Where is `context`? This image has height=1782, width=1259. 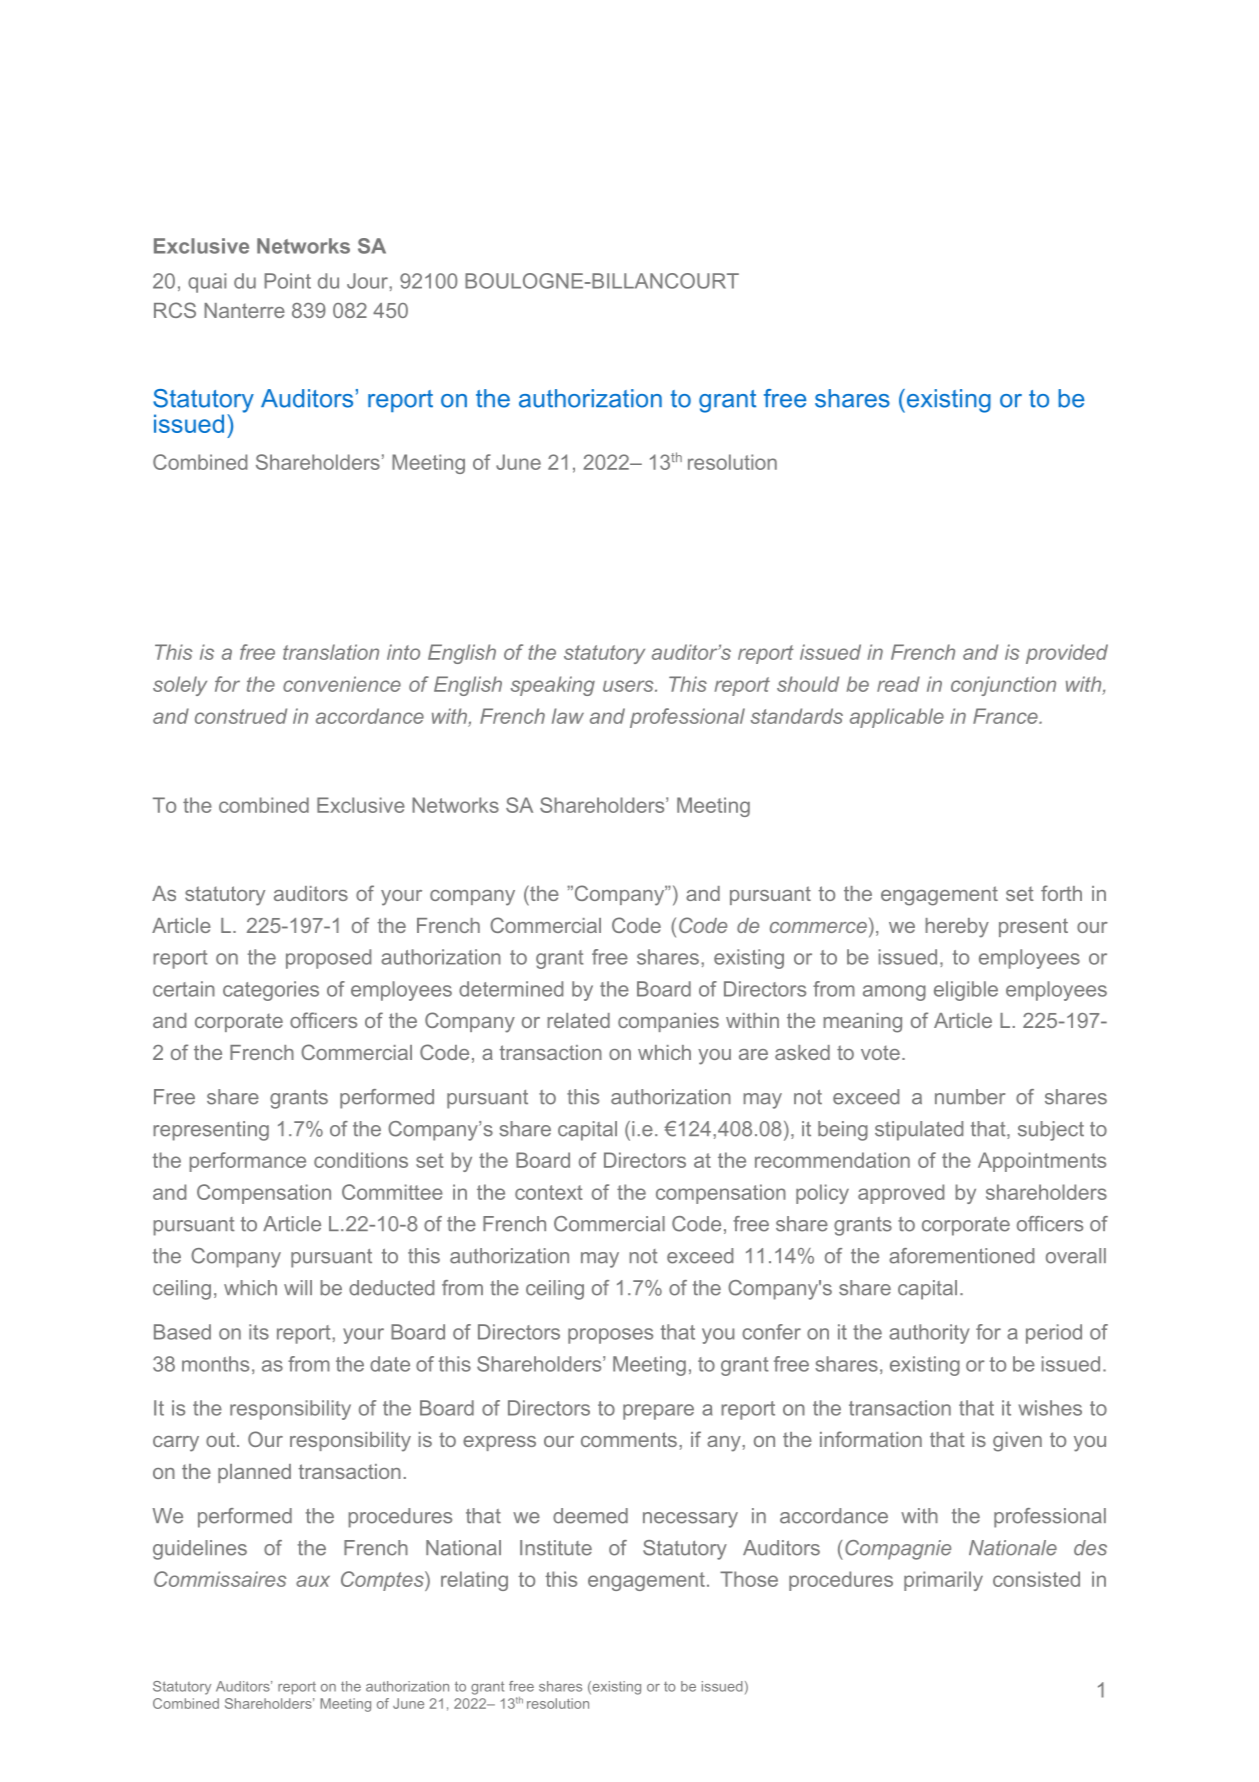 context is located at coordinates (548, 1192).
